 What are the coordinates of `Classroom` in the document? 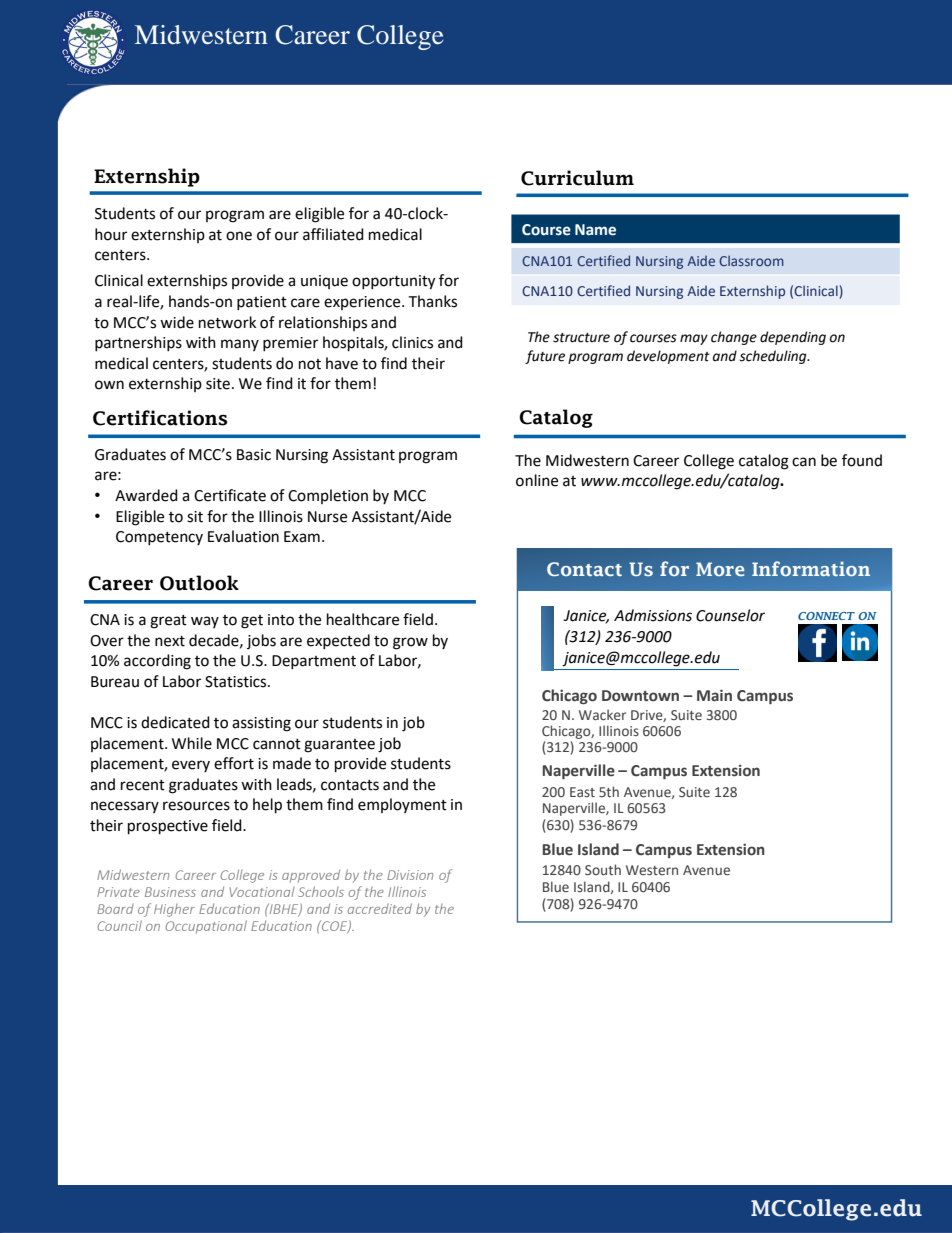 It's located at (751, 260).
